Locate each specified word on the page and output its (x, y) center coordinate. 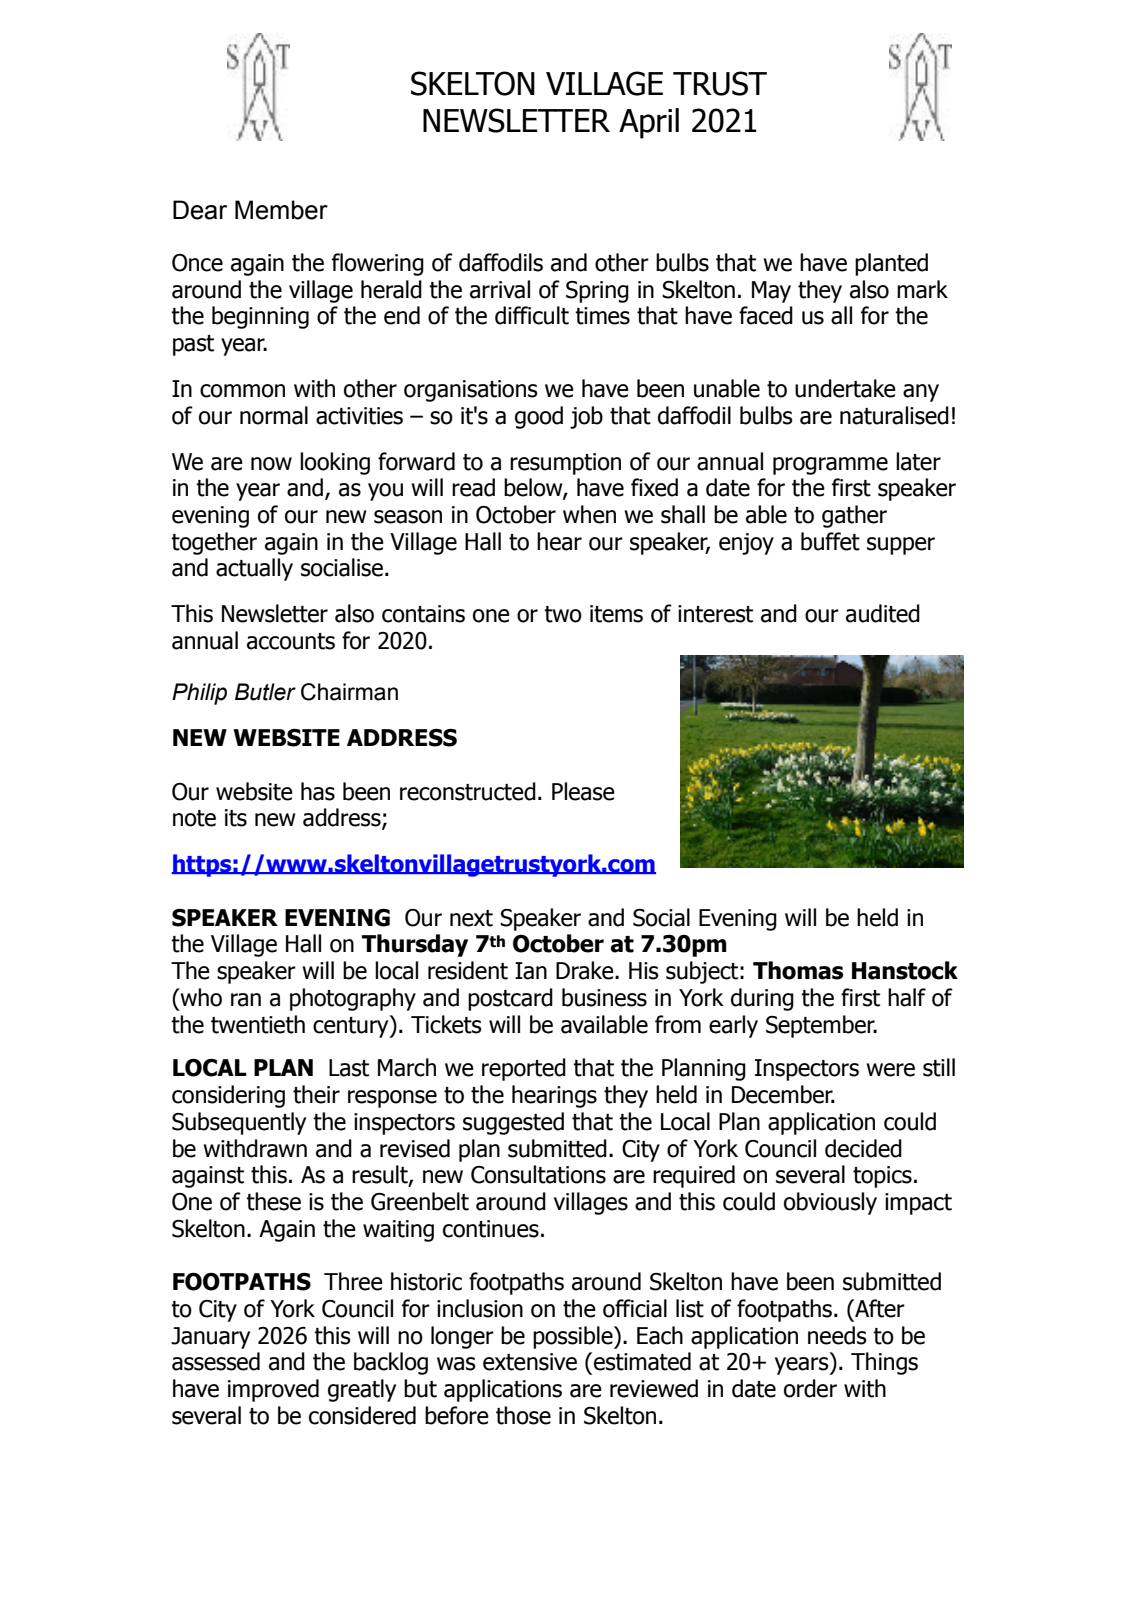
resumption (565, 464)
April (649, 123)
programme (830, 466)
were (890, 1070)
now (271, 464)
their (316, 1094)
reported (524, 1069)
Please (583, 791)
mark (922, 289)
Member (281, 210)
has (318, 791)
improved (273, 1390)
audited (883, 613)
